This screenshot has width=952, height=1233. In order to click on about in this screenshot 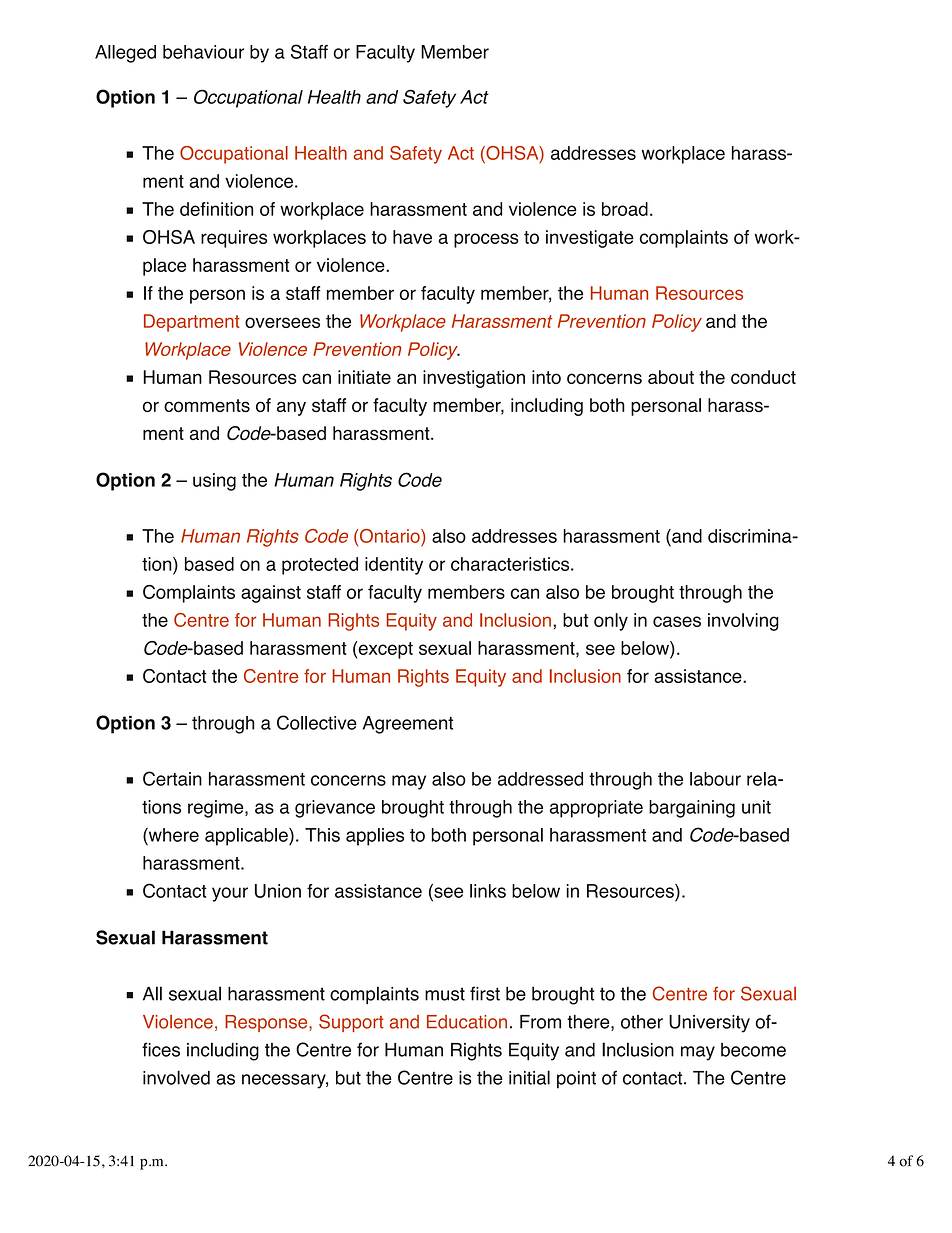, I will do `click(671, 377)`.
